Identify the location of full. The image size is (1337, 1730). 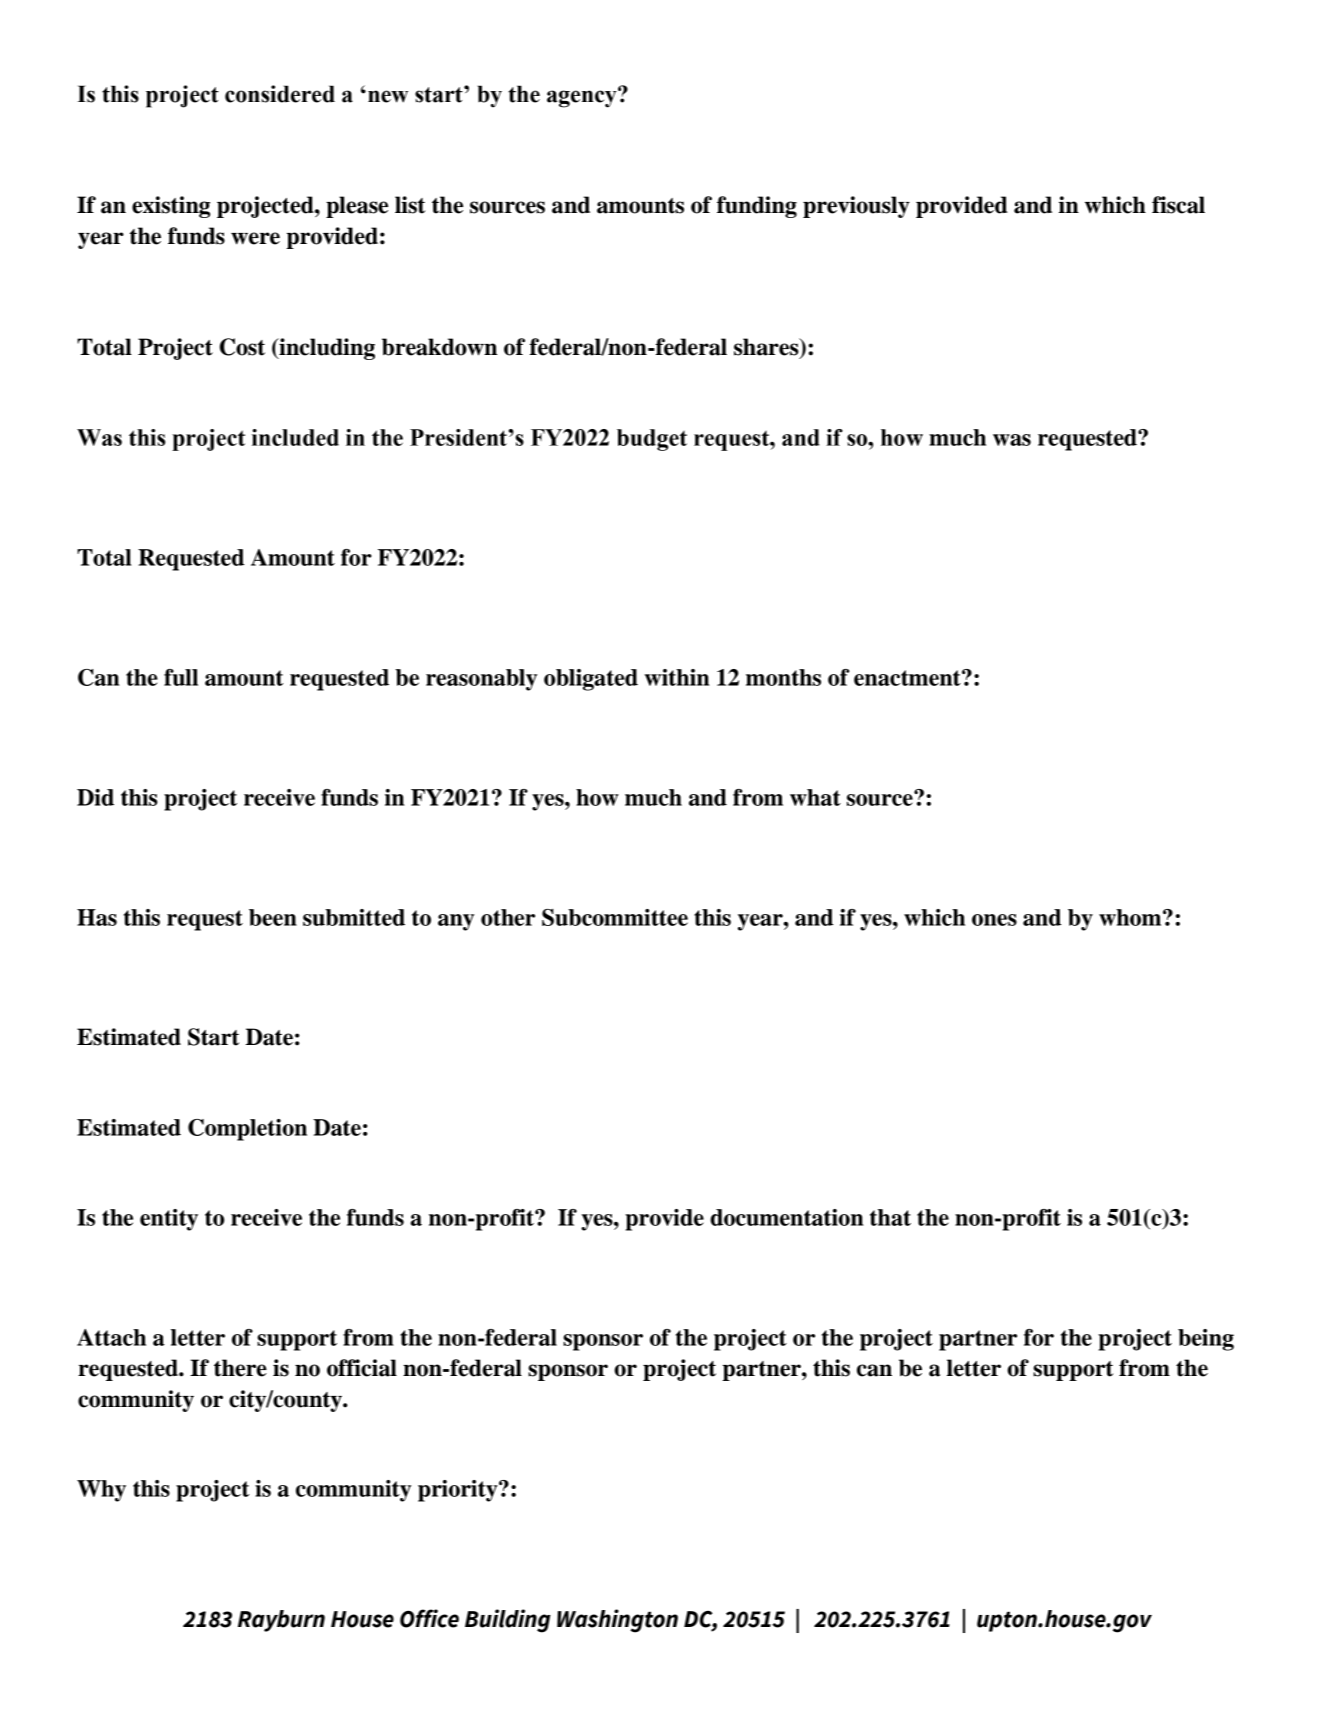
(181, 677).
